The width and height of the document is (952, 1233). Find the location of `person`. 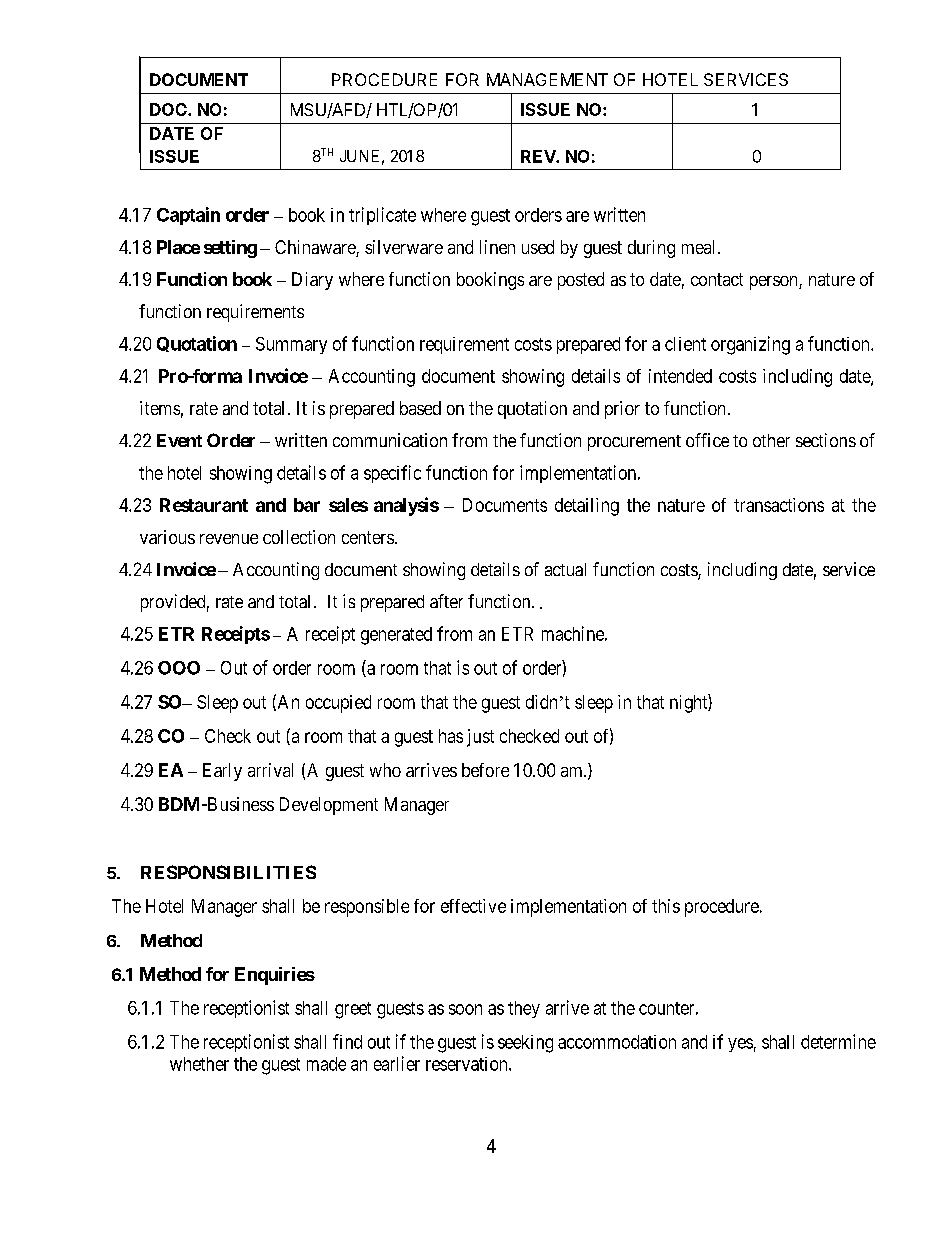

person is located at coordinates (775, 283).
